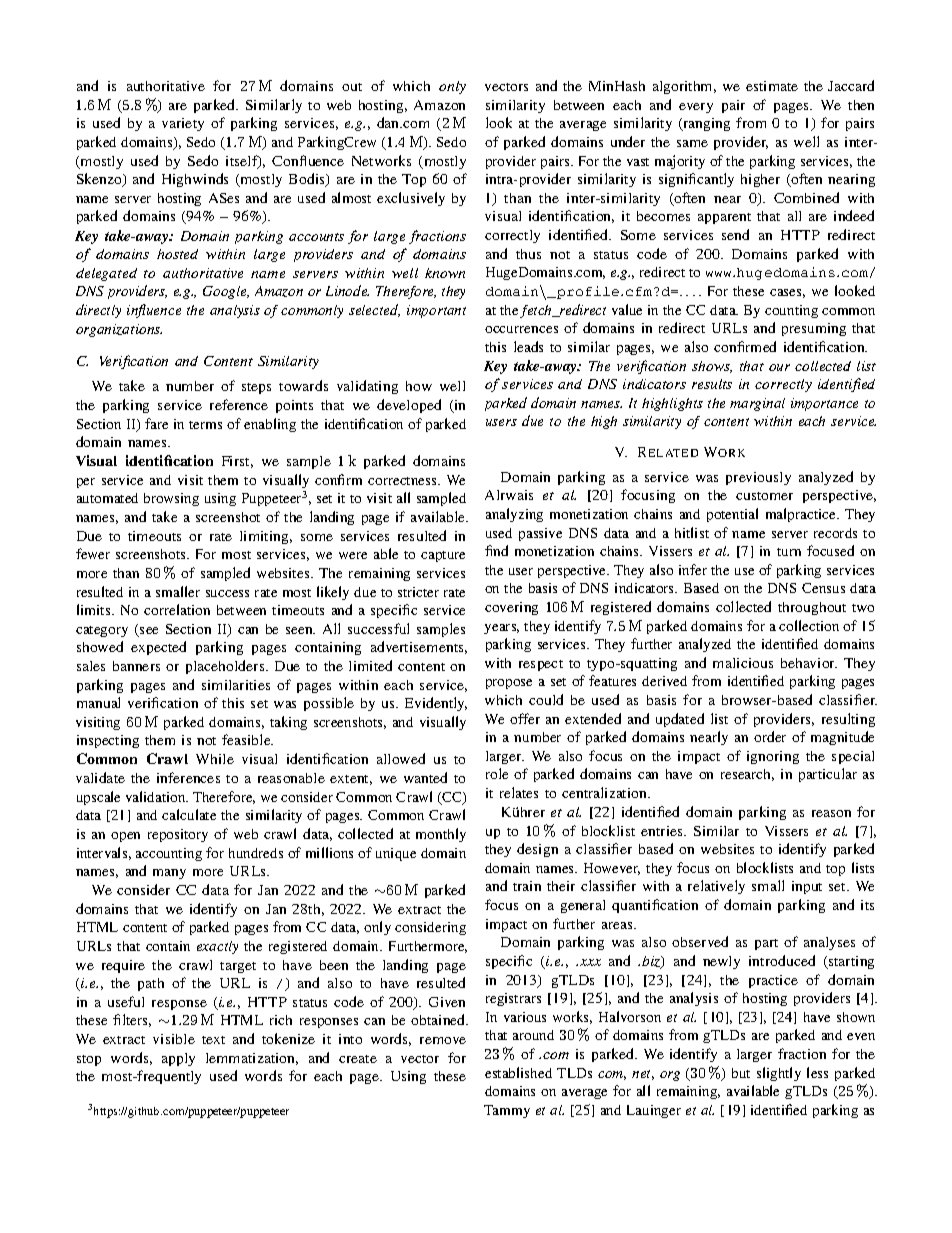  I want to click on throughout, so click(812, 608).
